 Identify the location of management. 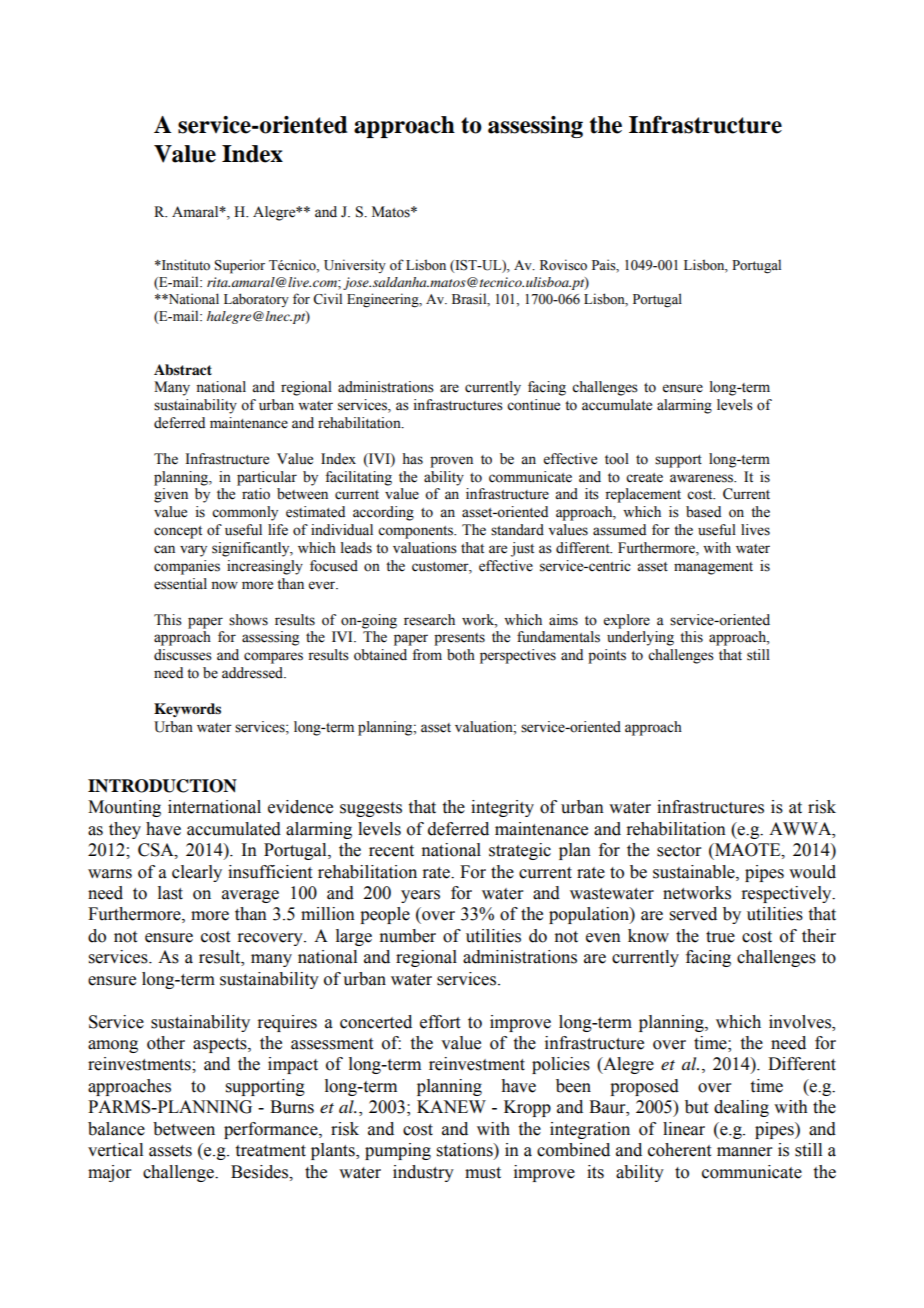
(713, 568).
